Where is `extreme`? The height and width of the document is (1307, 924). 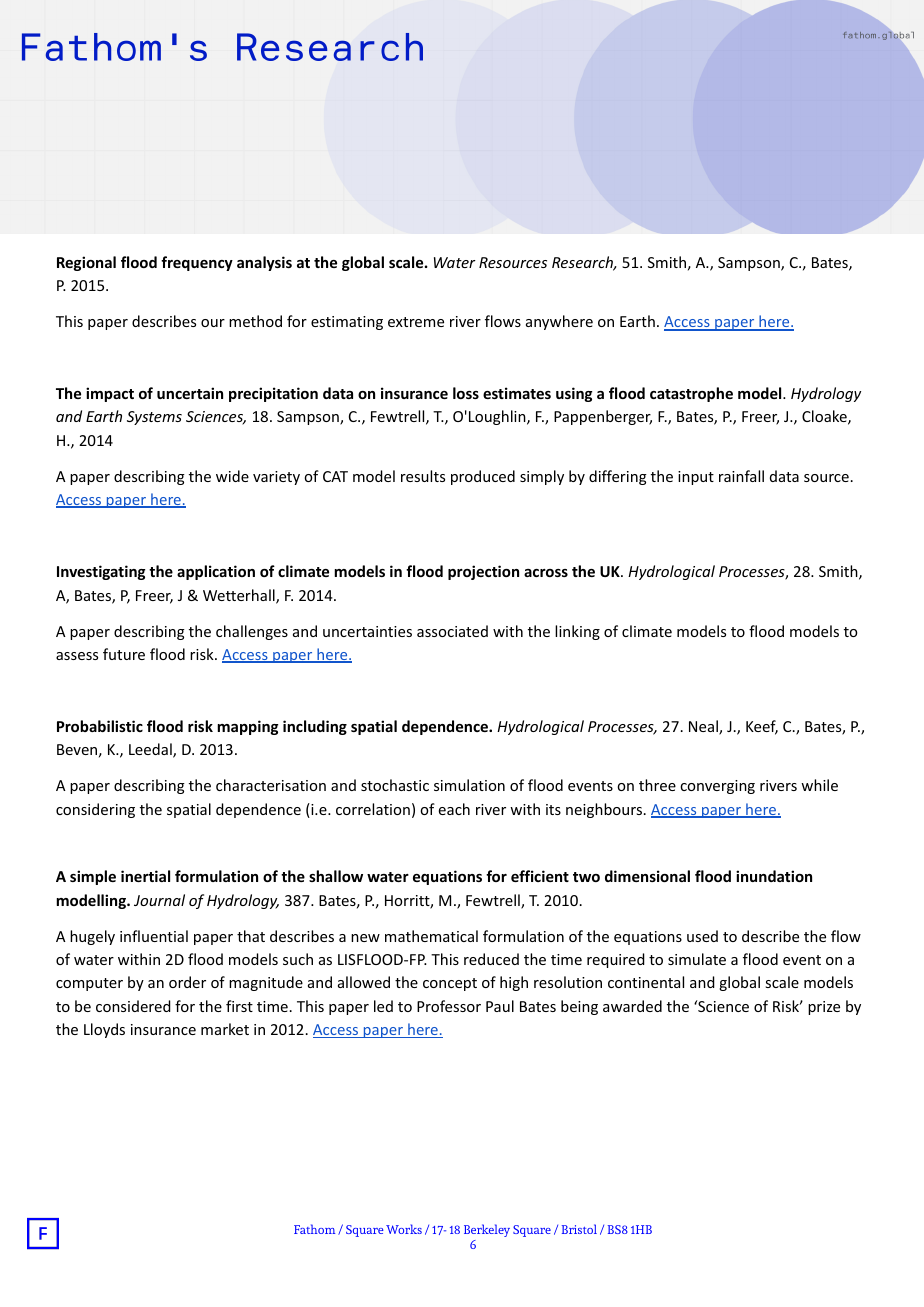
extreme is located at coordinates (416, 322).
